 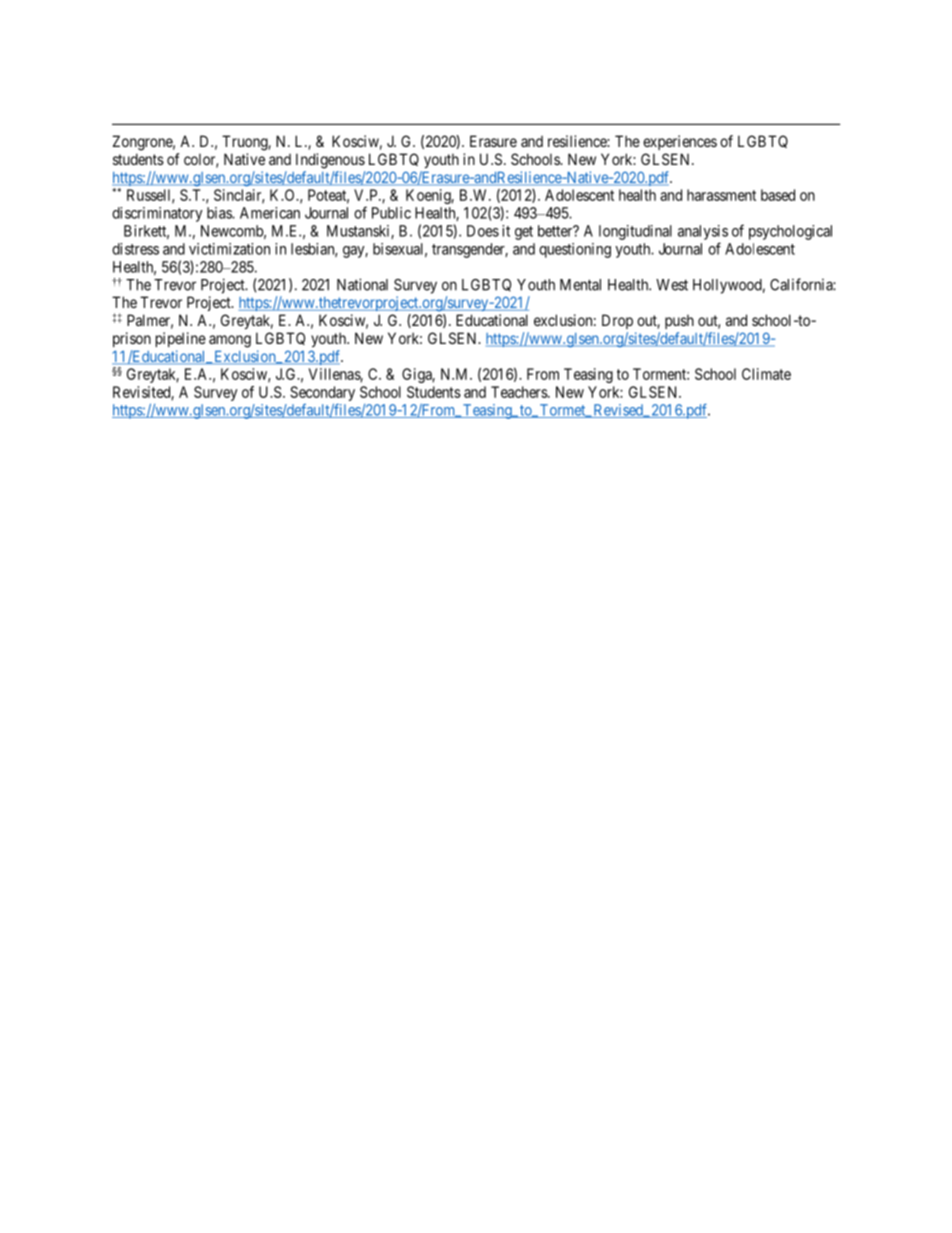 What do you see at coordinates (520, 392) in the screenshot?
I see `Teachers` at bounding box center [520, 392].
